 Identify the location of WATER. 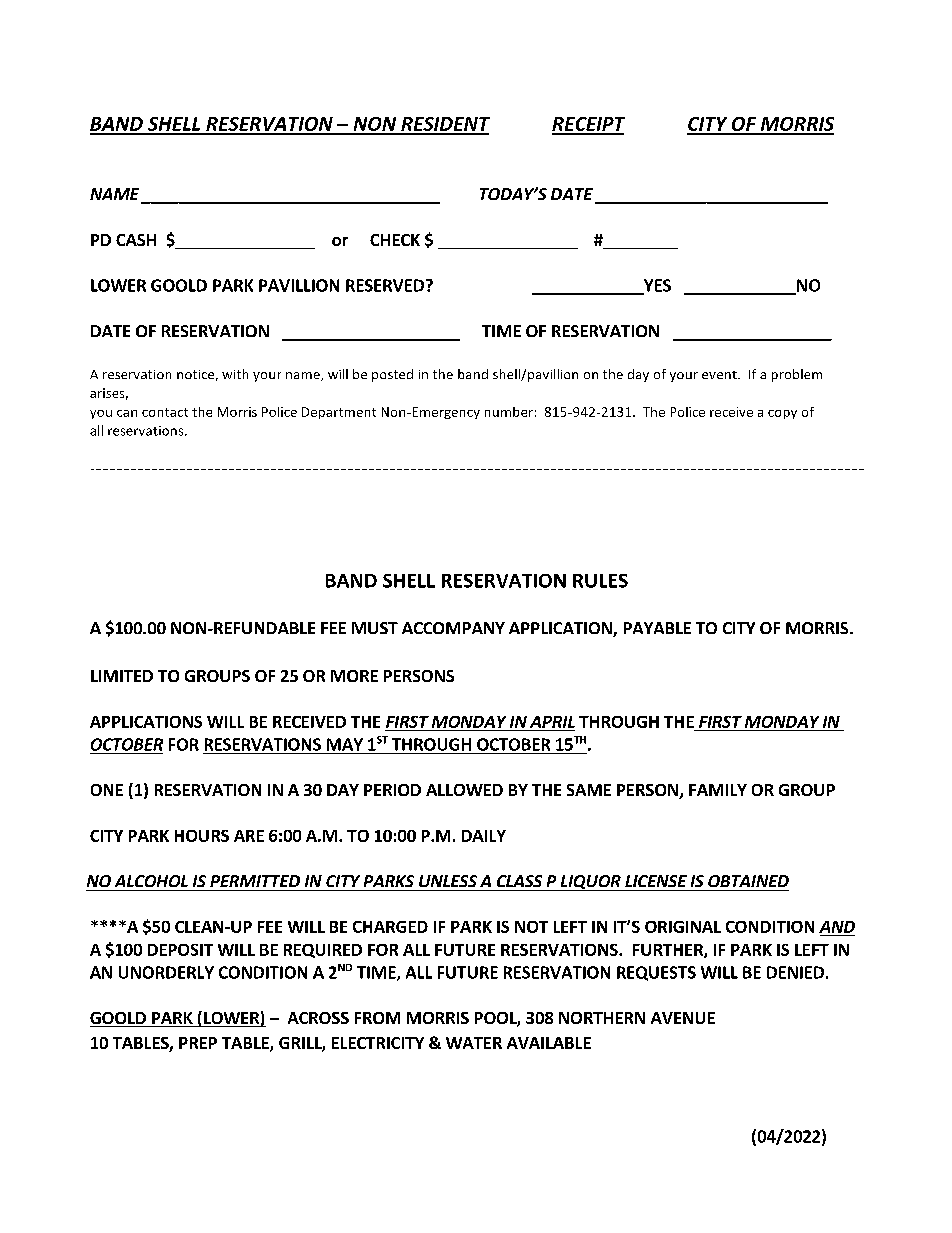
(474, 1043).
